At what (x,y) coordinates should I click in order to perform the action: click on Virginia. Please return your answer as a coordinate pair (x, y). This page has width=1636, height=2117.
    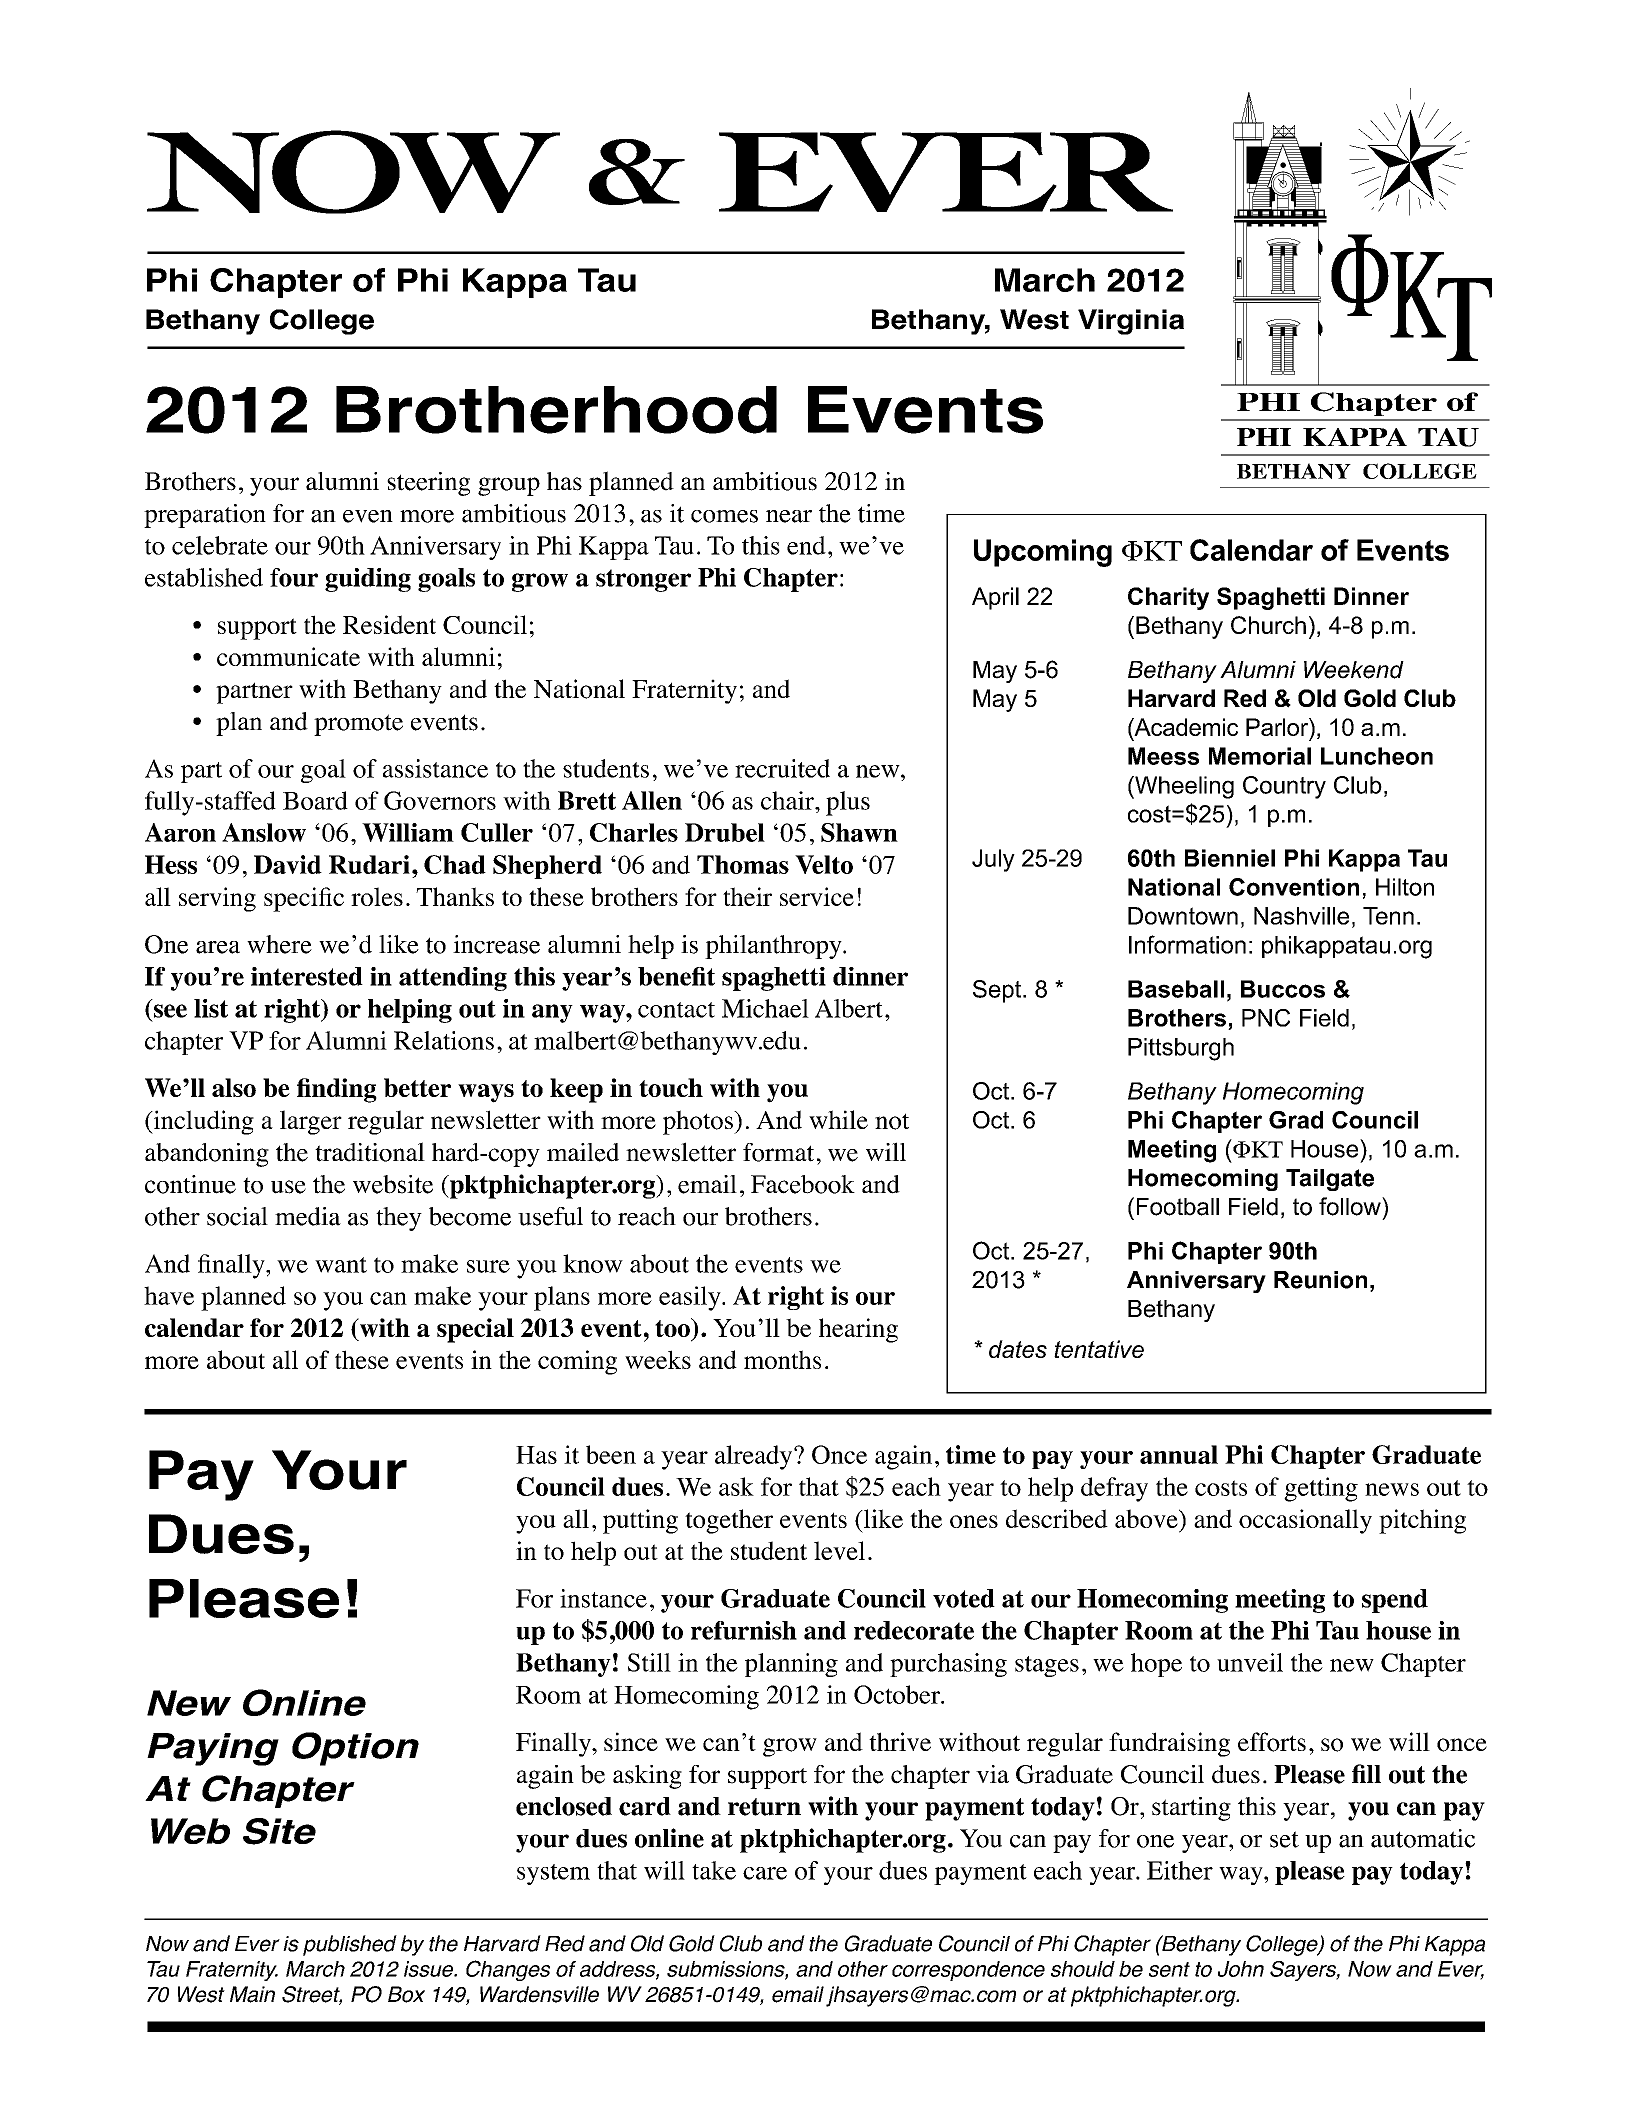
    Looking at the image, I should click on (1131, 322).
